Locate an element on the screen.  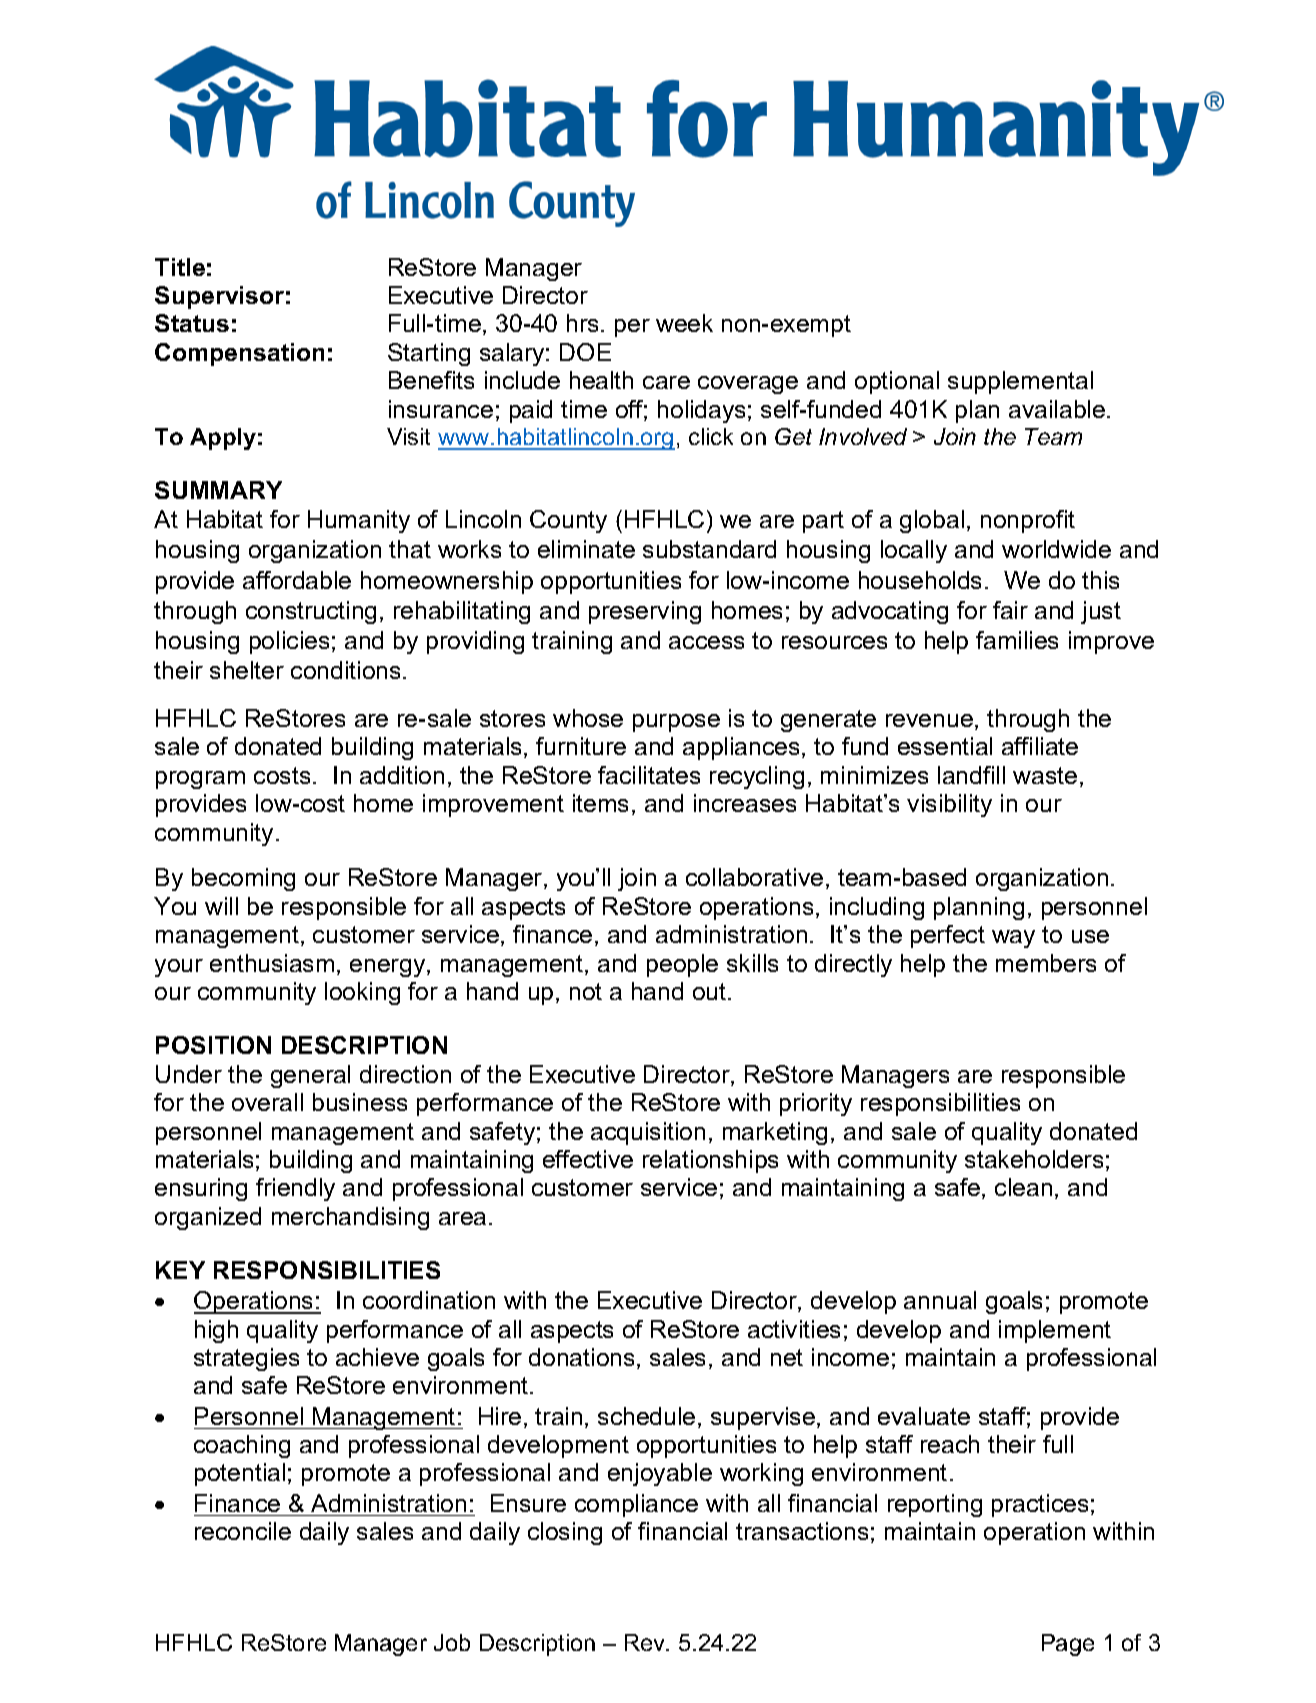
reconcile is located at coordinates (243, 1531).
